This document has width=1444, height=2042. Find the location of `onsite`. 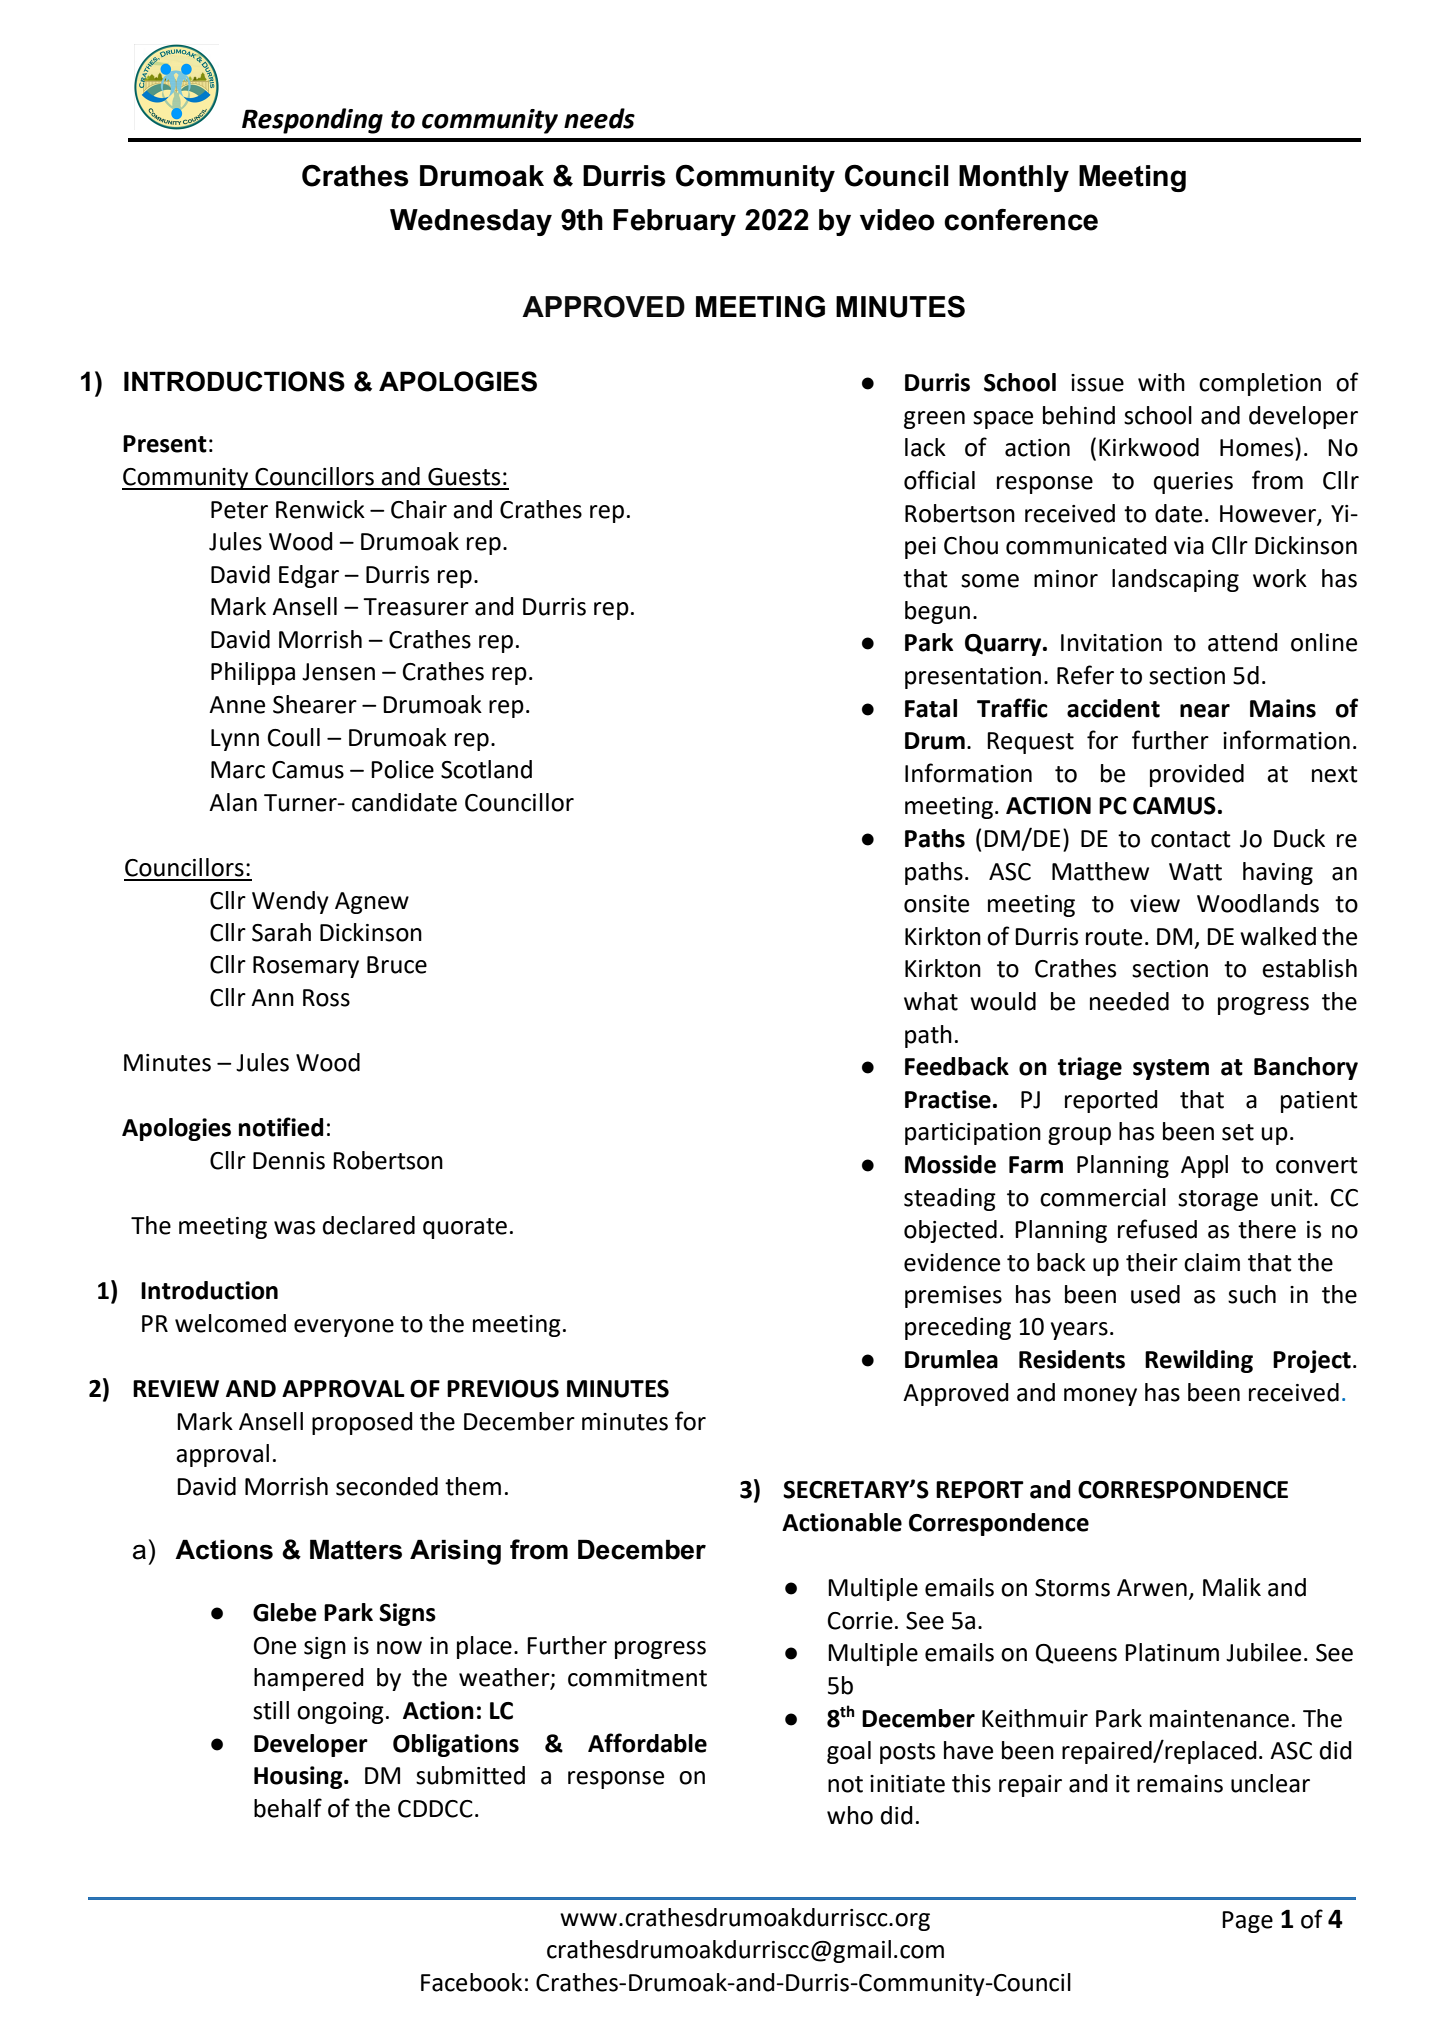

onsite is located at coordinates (936, 904).
